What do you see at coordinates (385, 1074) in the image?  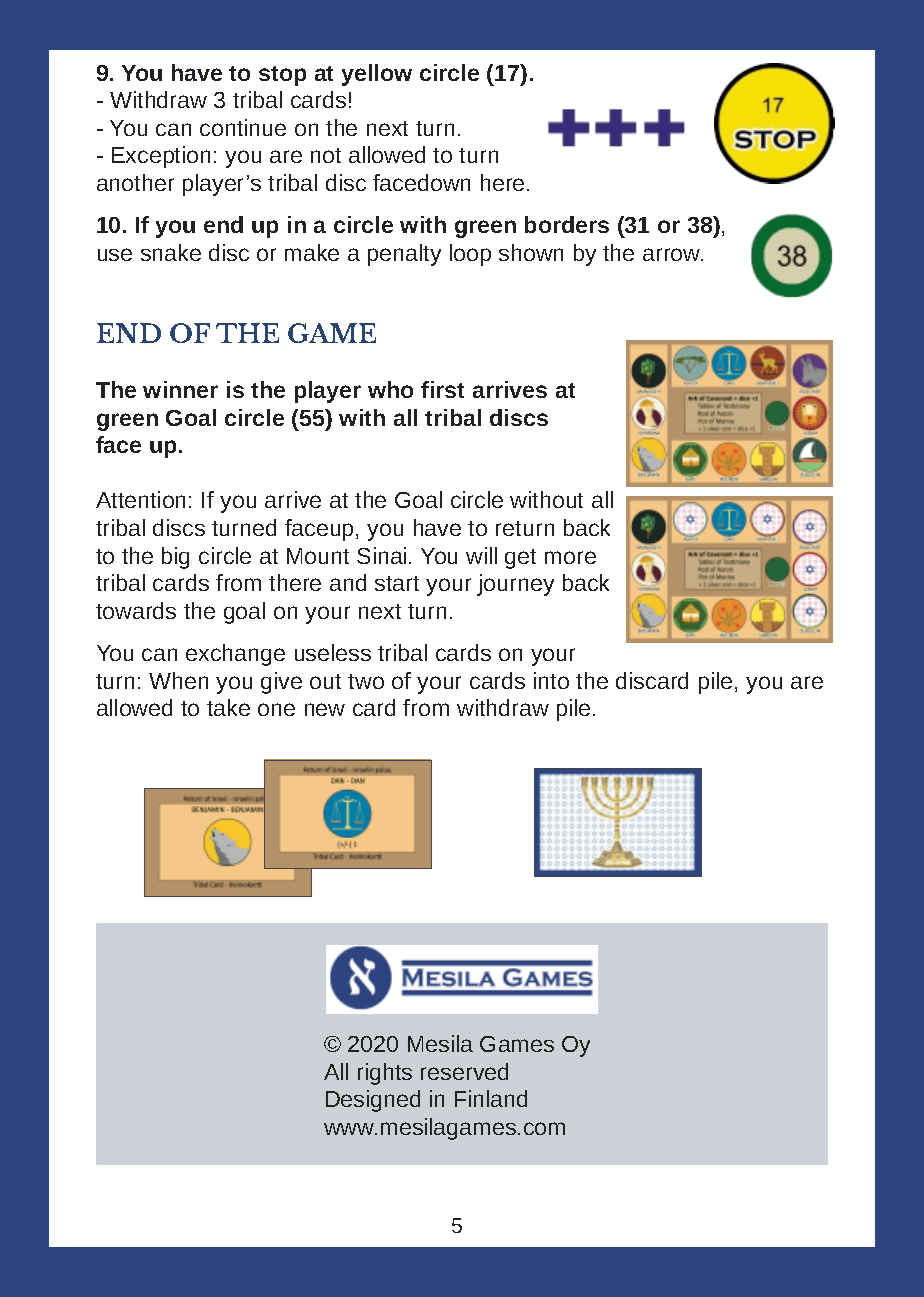 I see `rights` at bounding box center [385, 1074].
